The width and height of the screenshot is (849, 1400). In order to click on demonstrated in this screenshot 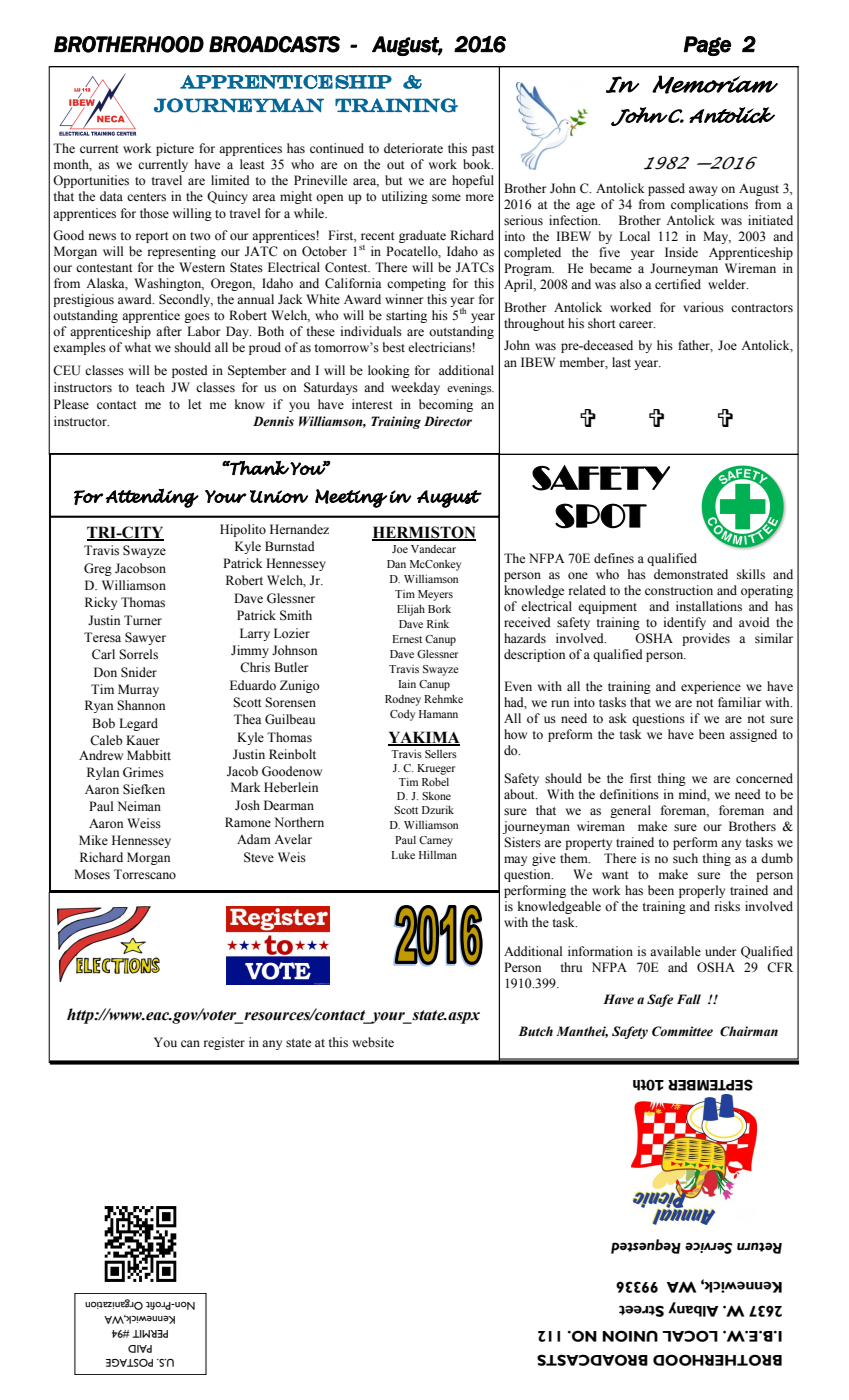, I will do `click(691, 574)`.
